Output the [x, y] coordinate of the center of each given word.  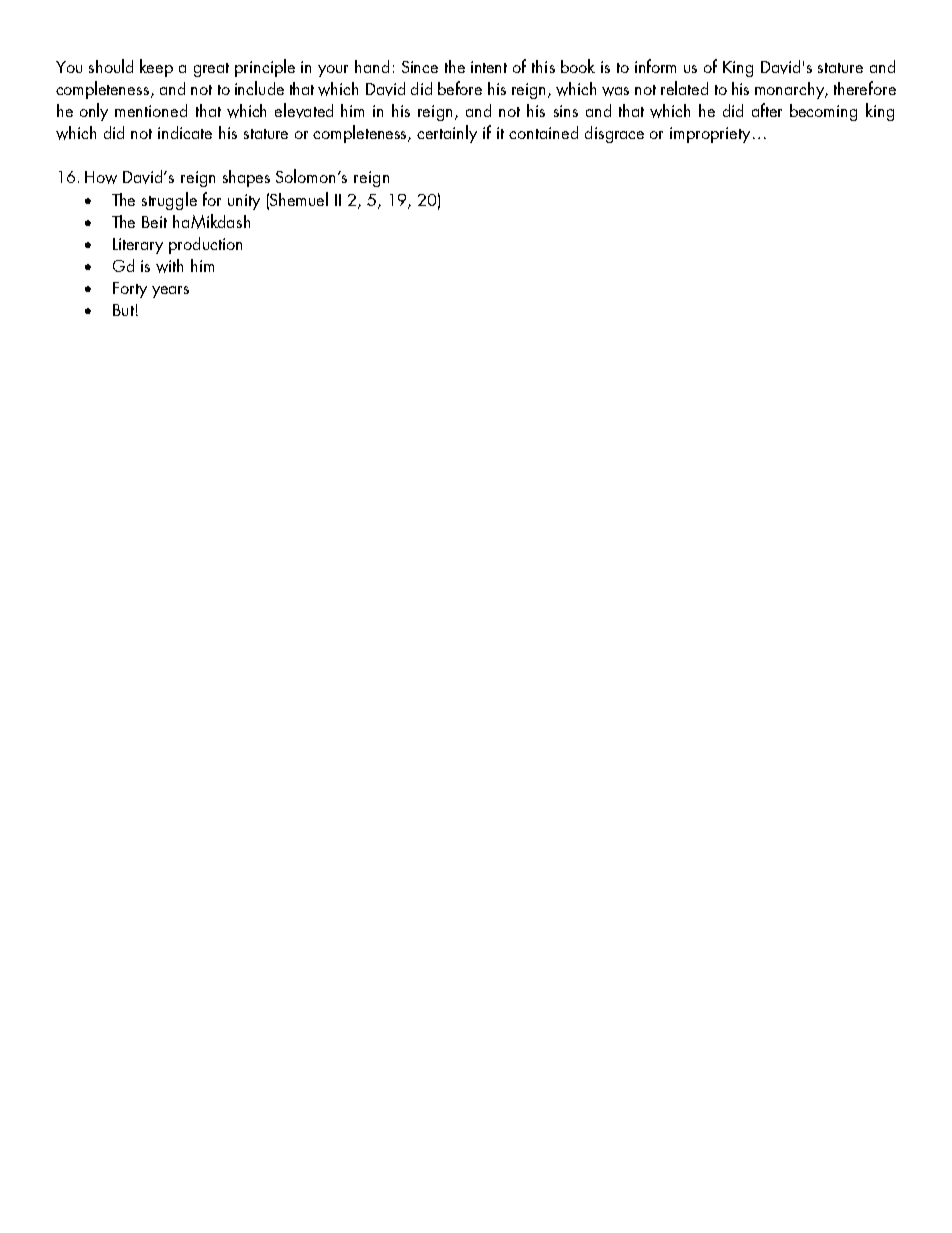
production [205, 245]
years [170, 292]
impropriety [710, 135]
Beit [154, 222]
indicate [185, 132]
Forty [130, 290]
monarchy [791, 90]
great [211, 70]
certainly [447, 134]
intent [489, 67]
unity [244, 202]
